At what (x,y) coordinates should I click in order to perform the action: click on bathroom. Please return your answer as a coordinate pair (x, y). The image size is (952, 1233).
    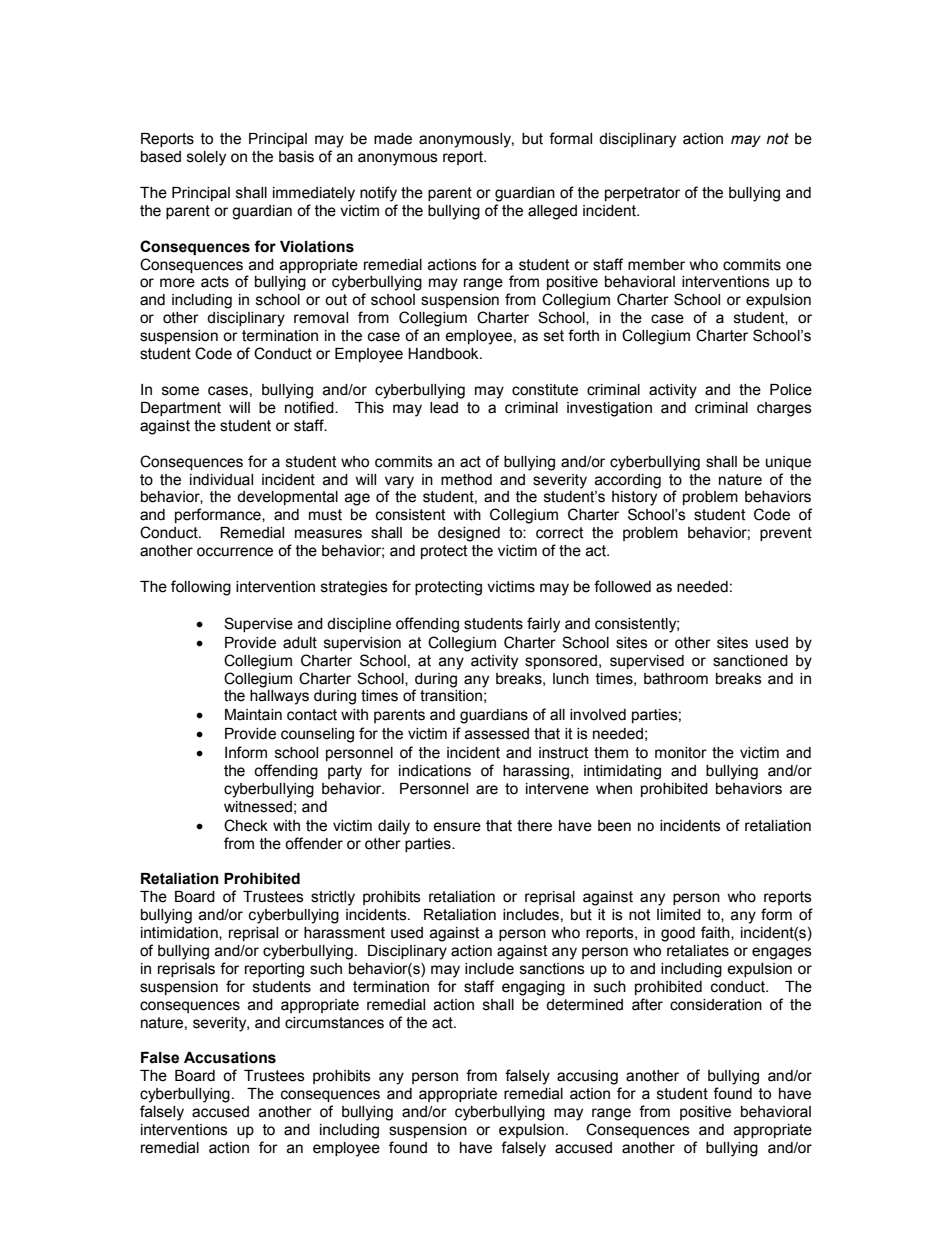
    Looking at the image, I should click on (676, 679).
